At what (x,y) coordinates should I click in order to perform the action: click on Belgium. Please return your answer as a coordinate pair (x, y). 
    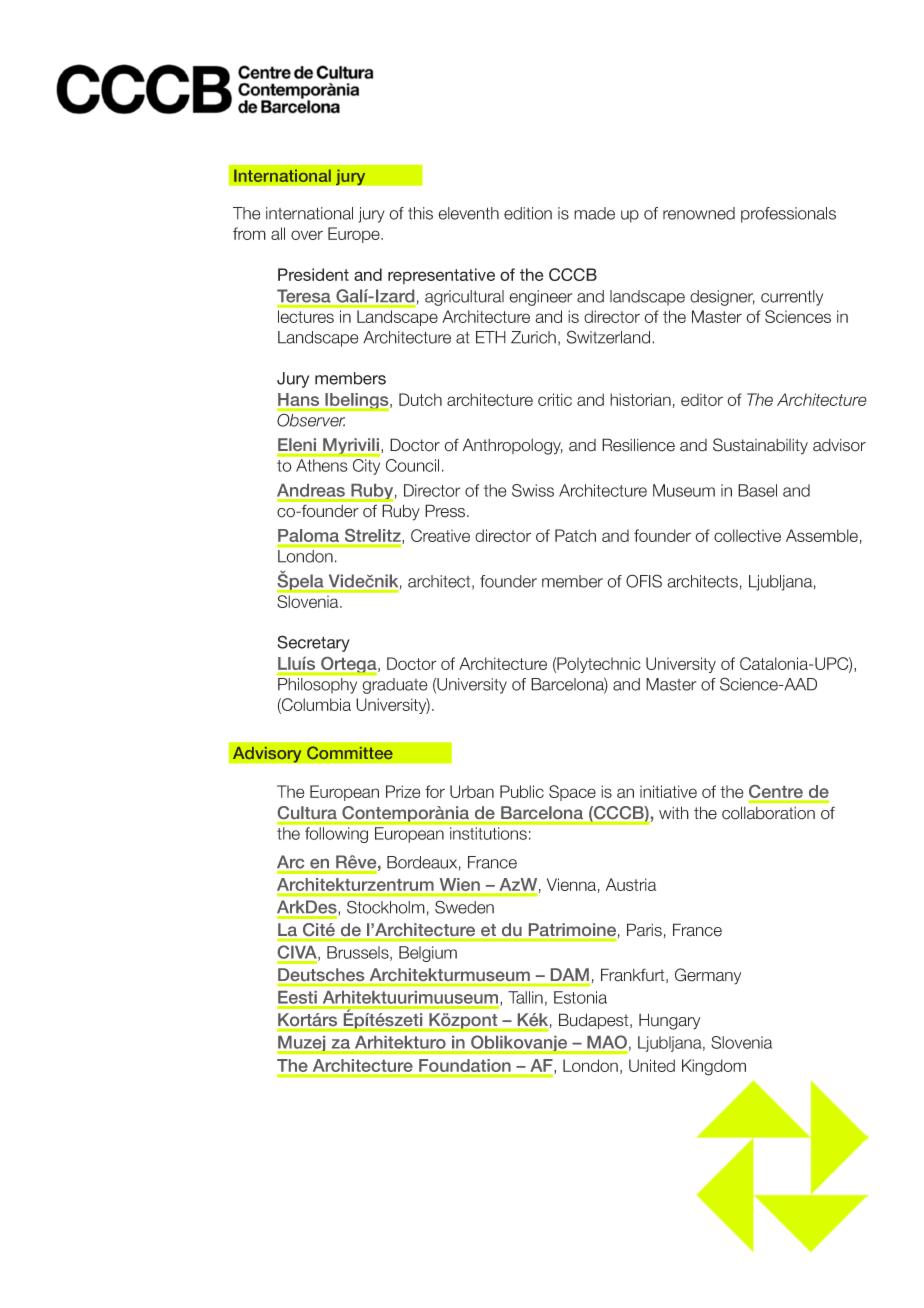
    Looking at the image, I should click on (428, 954).
